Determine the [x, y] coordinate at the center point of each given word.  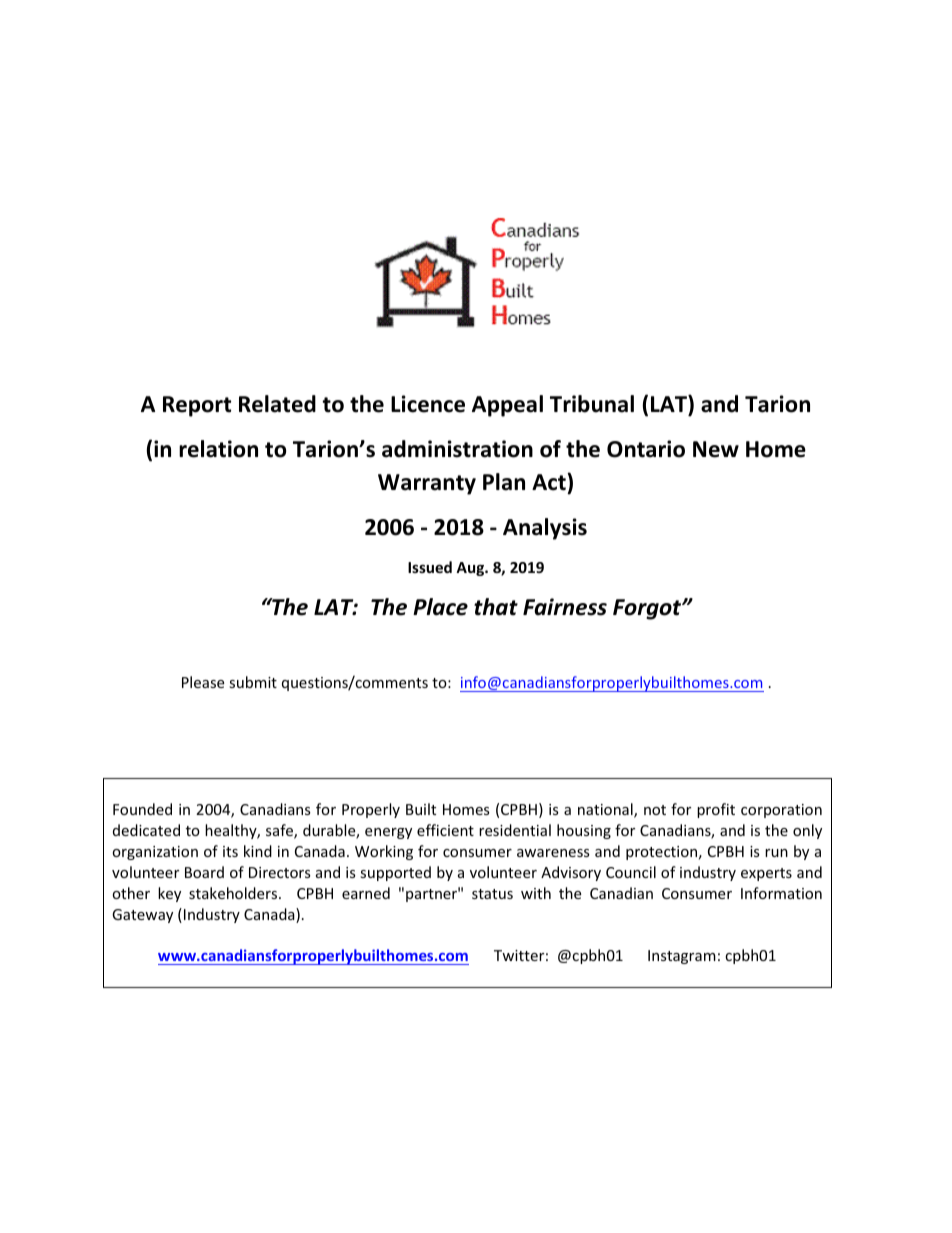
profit [716, 810]
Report [197, 406]
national [606, 810]
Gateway [142, 916]
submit [253, 682]
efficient [445, 830]
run [776, 853]
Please [203, 682]
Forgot [648, 609]
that [496, 607]
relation [218, 449]
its [230, 851]
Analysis [545, 529]
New [716, 449]
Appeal [507, 406]
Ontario [646, 449]
